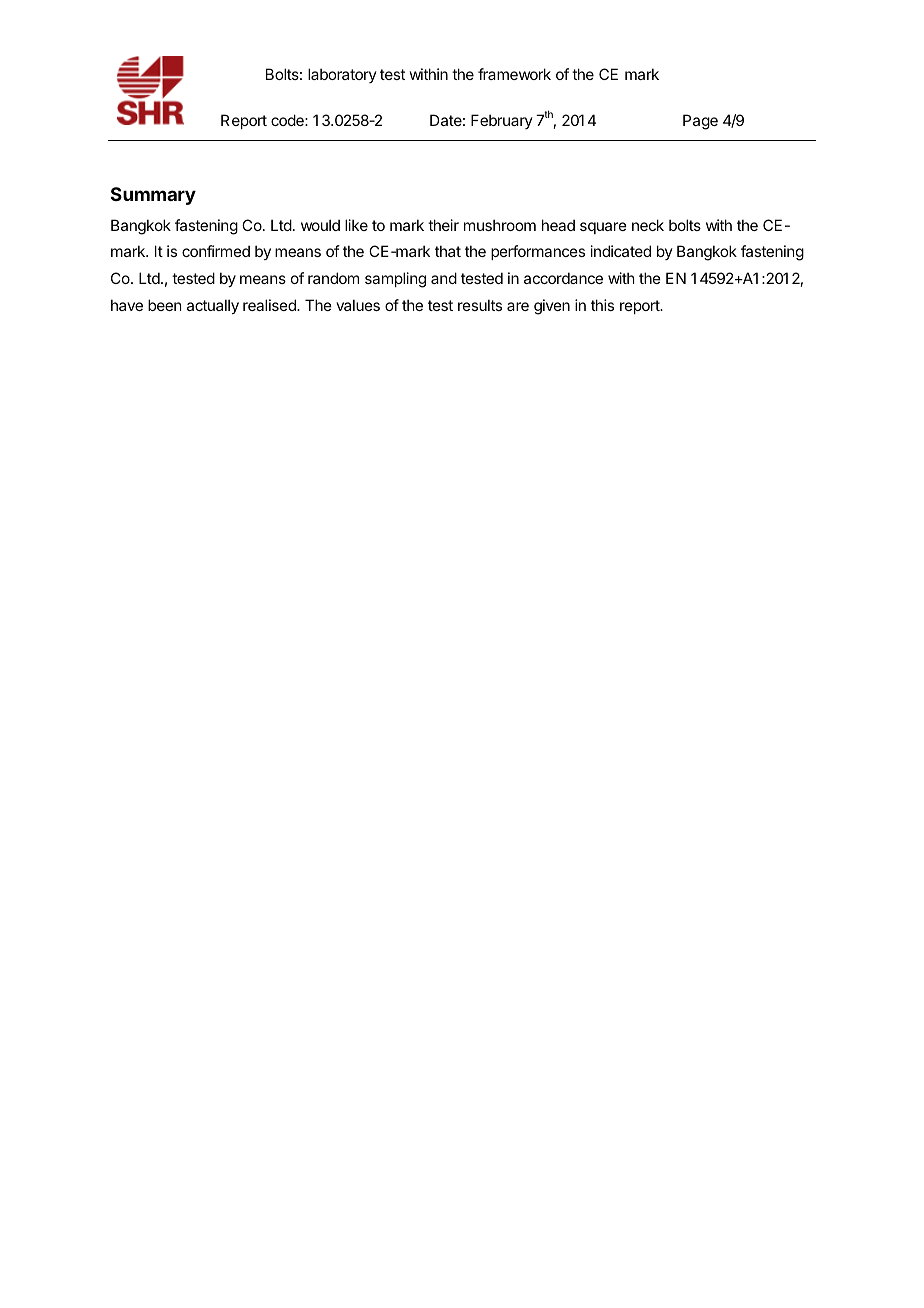 The width and height of the document is (924, 1308). What do you see at coordinates (448, 251) in the document?
I see `that` at bounding box center [448, 251].
